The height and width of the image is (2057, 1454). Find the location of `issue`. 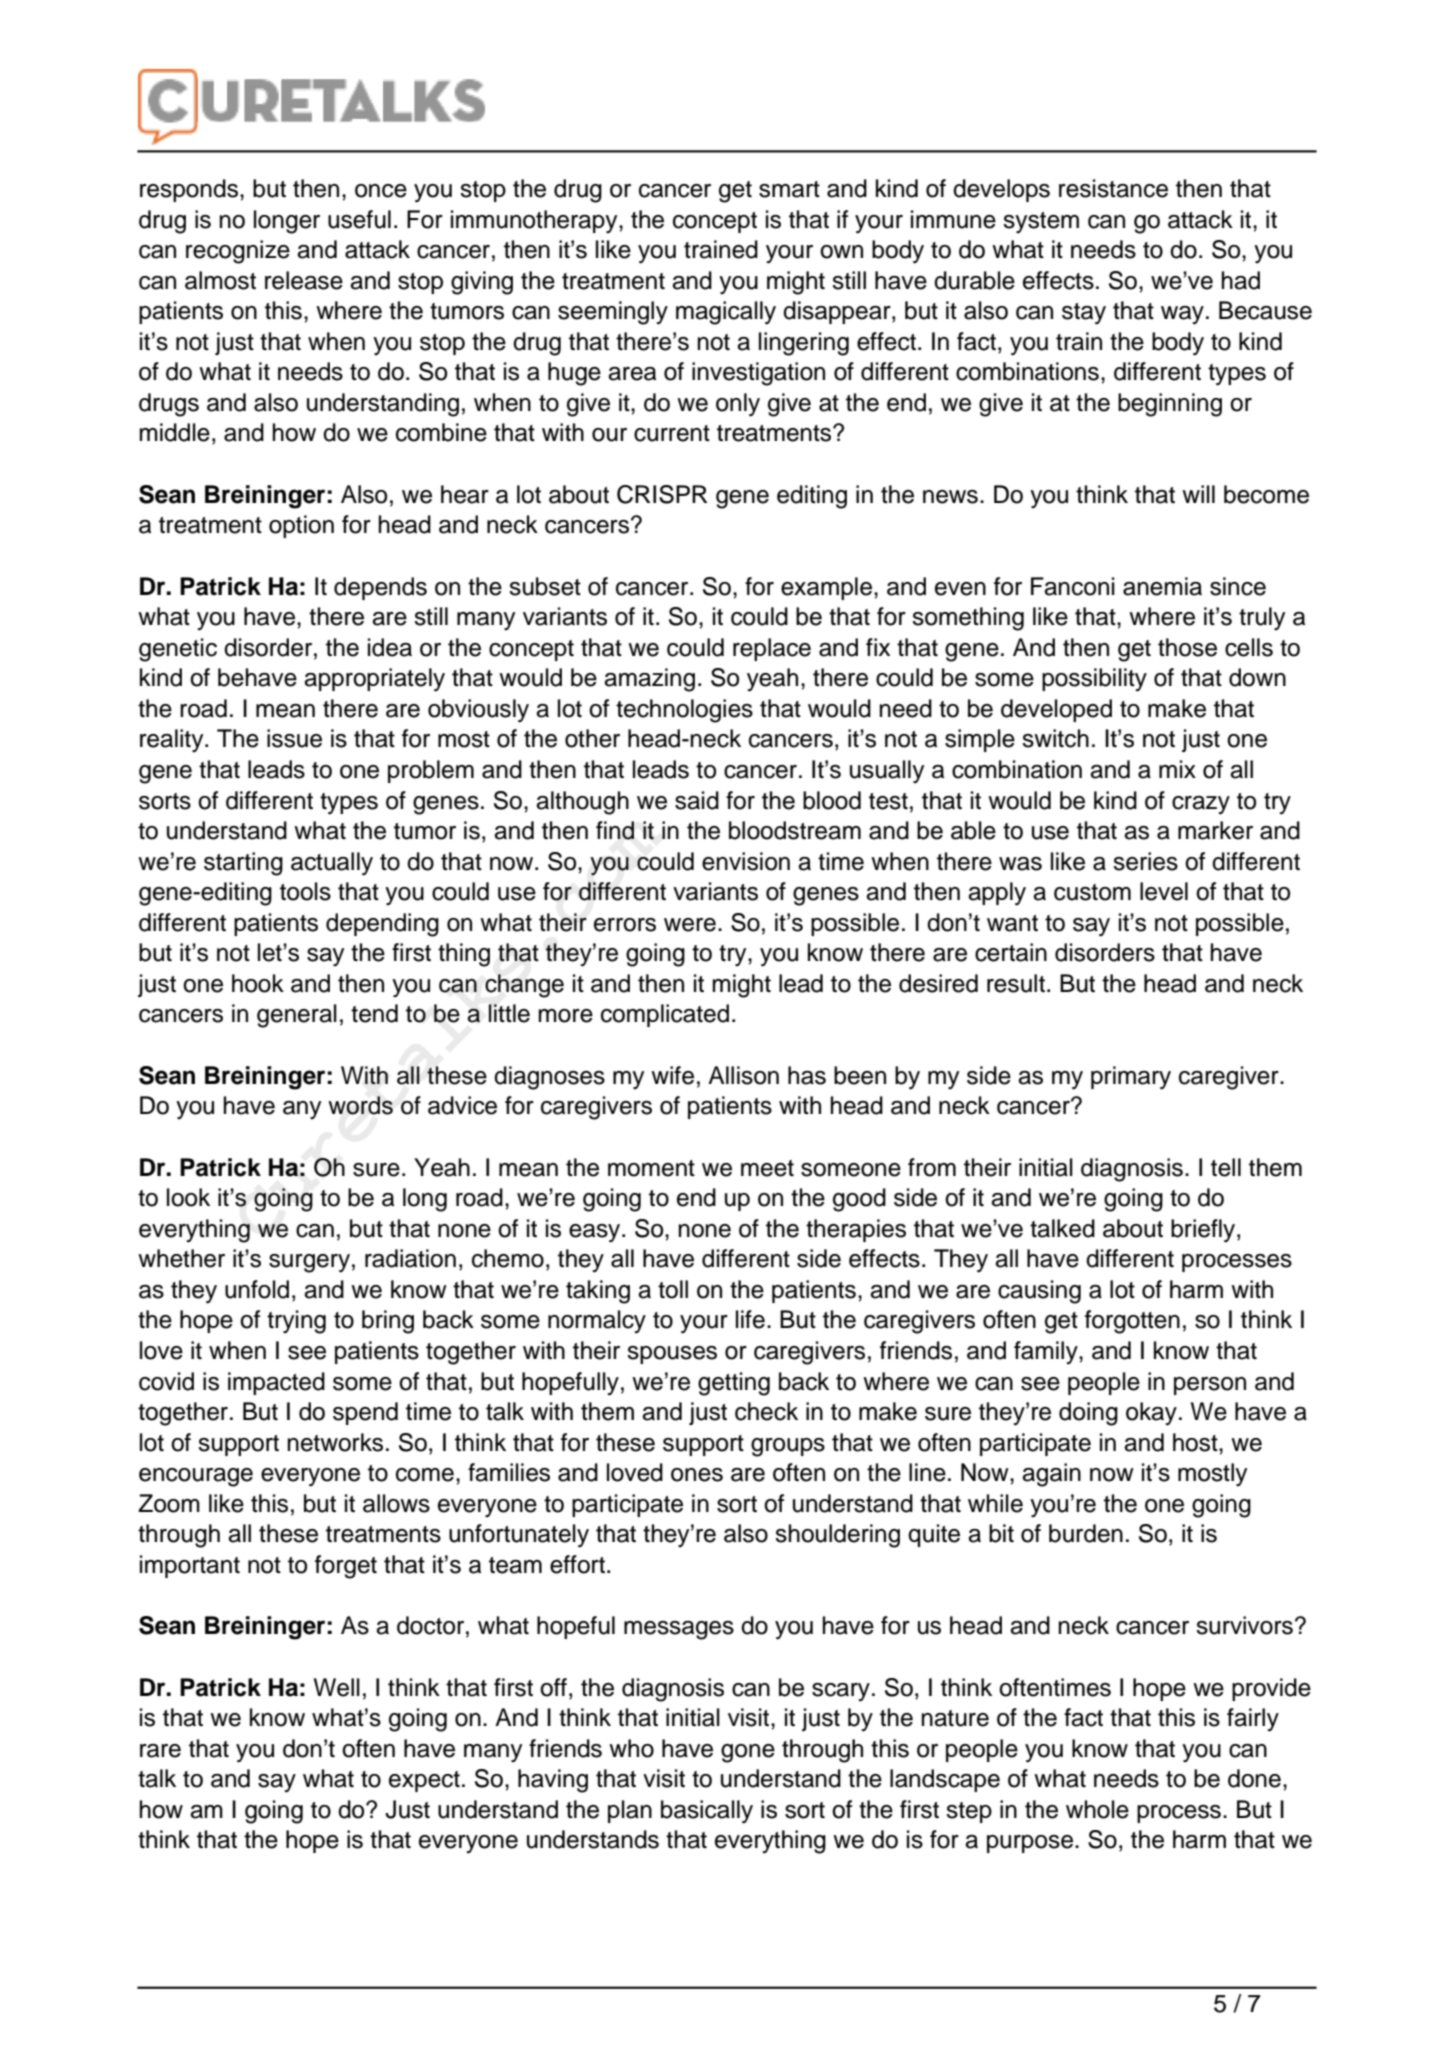

issue is located at coordinates (294, 738).
